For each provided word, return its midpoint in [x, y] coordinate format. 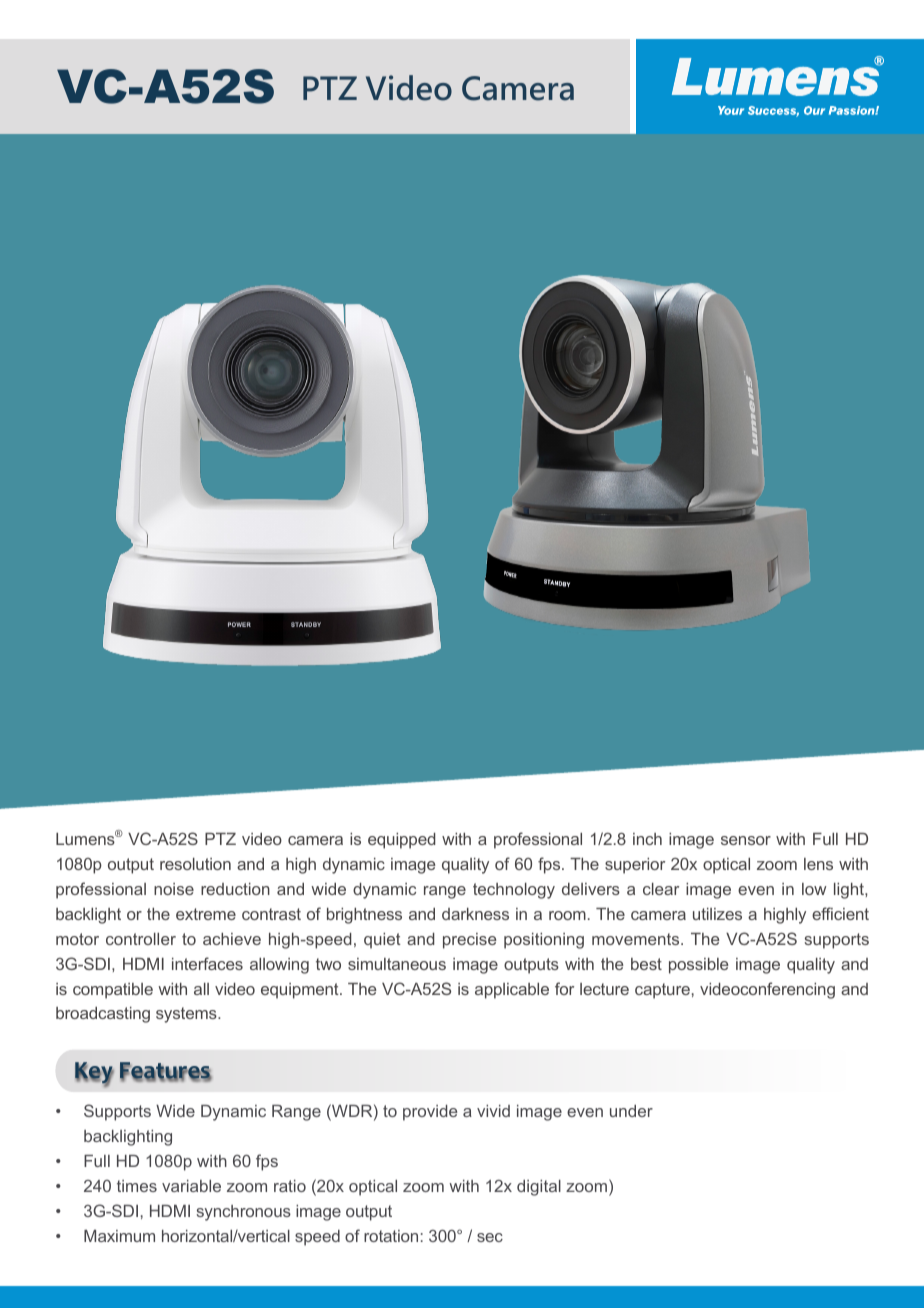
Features [166, 1071]
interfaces [207, 963]
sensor [746, 840]
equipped [401, 841]
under [631, 1111]
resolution [195, 864]
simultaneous [397, 964]
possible [698, 966]
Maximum [119, 1236]
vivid [493, 1111]
